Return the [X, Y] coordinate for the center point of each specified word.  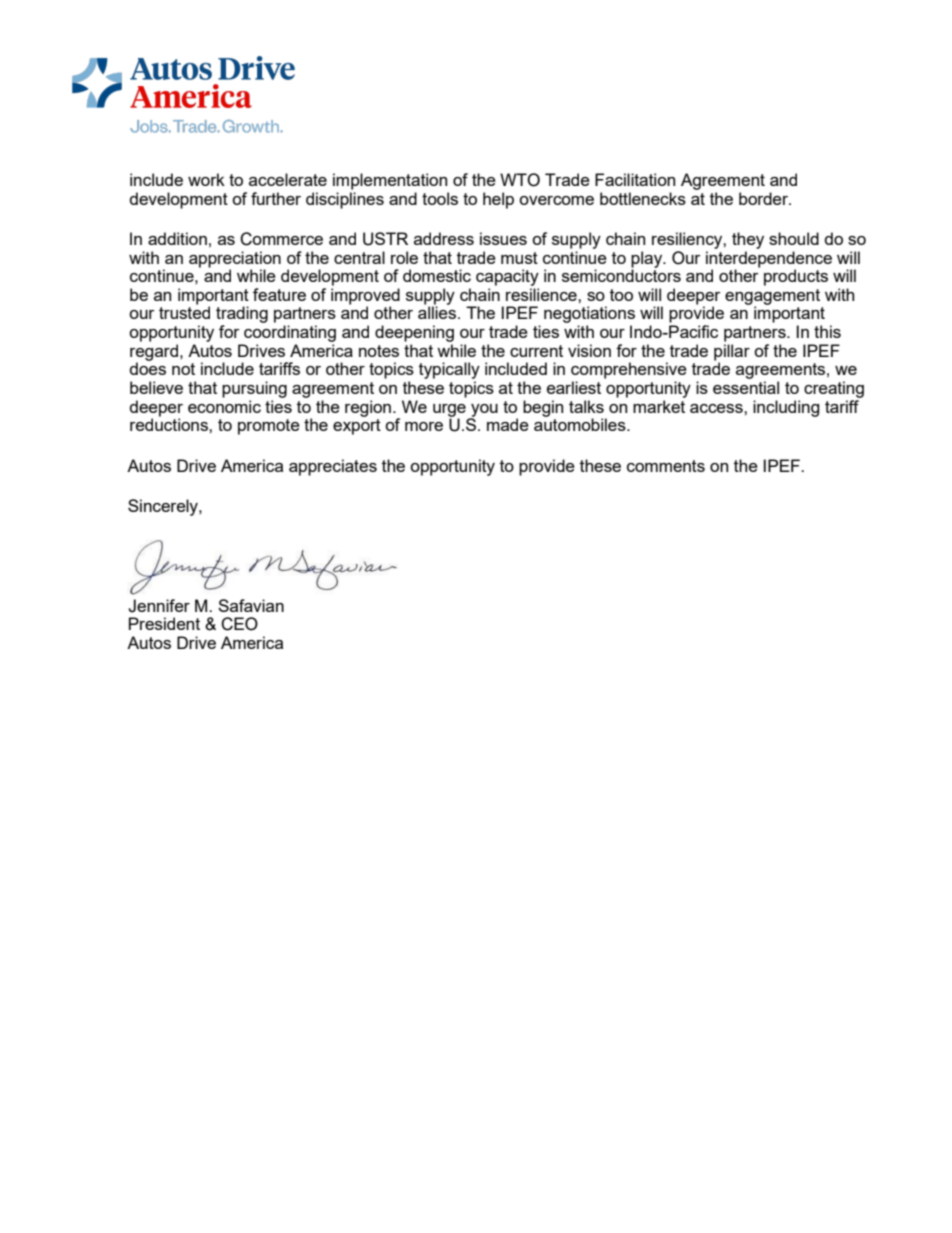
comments [666, 466]
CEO [239, 624]
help [498, 200]
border [765, 198]
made [508, 424]
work [206, 179]
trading [242, 316]
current [536, 351]
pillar [732, 353]
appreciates [333, 467]
